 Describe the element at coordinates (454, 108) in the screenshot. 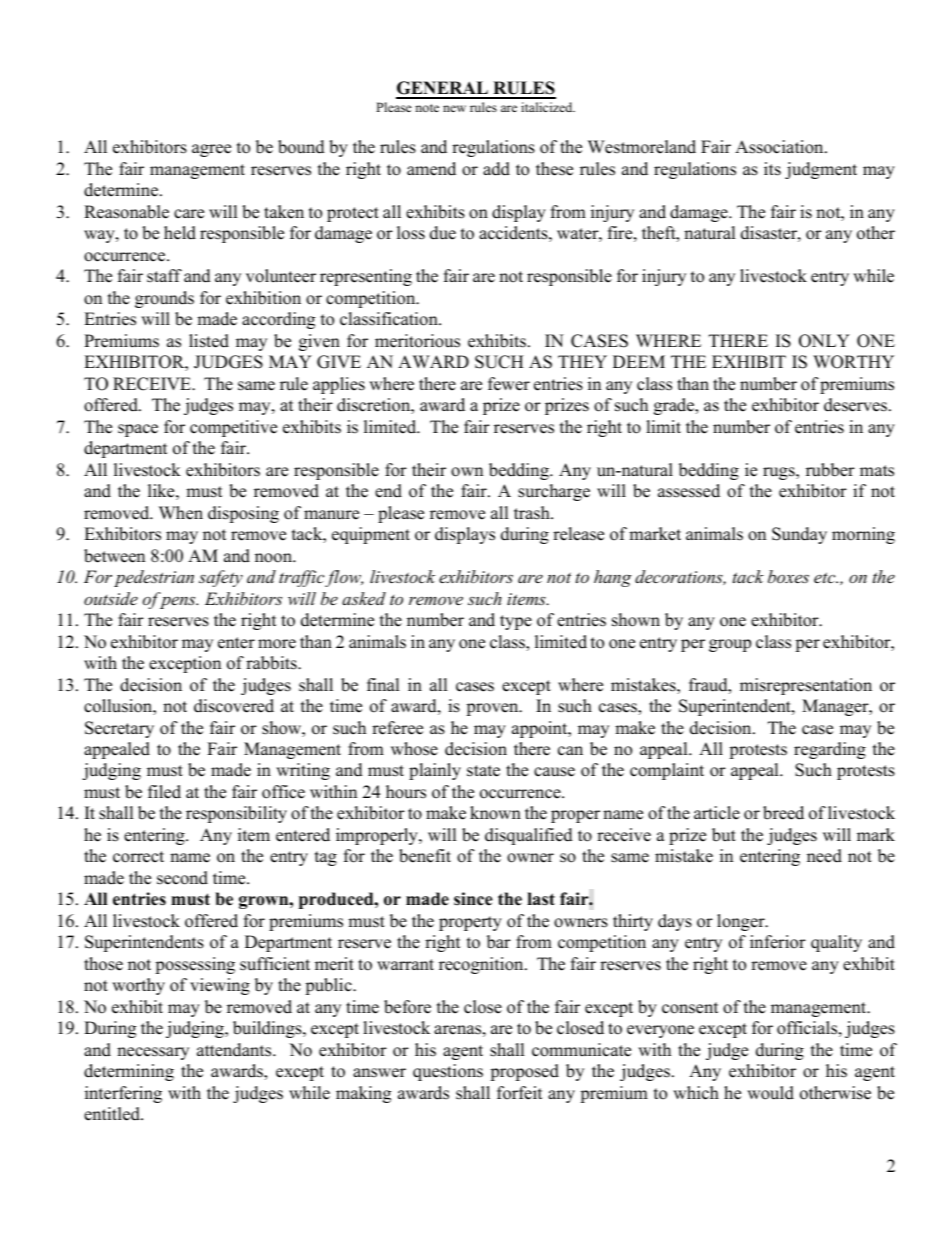

I see `new` at that location.
